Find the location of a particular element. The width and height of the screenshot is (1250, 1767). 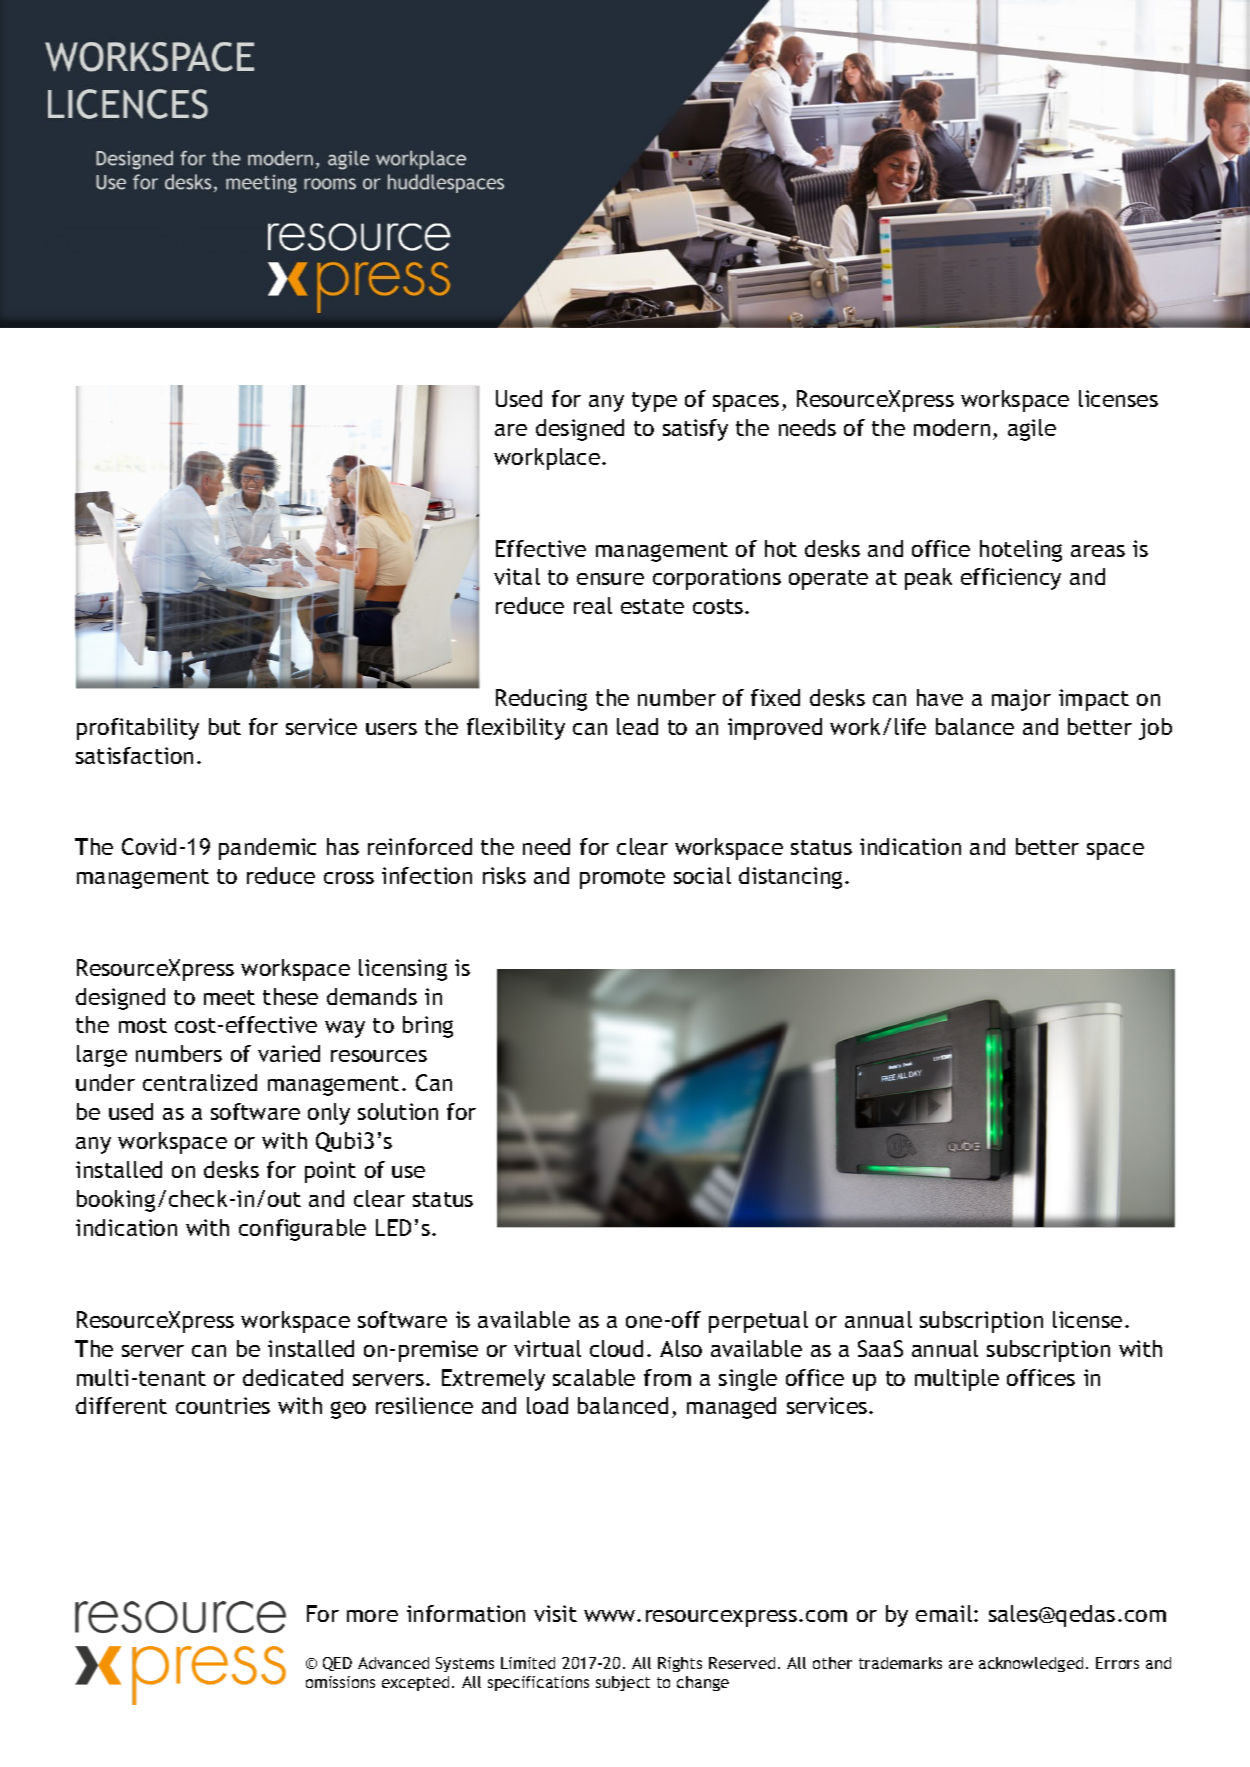

vital is located at coordinates (517, 576).
